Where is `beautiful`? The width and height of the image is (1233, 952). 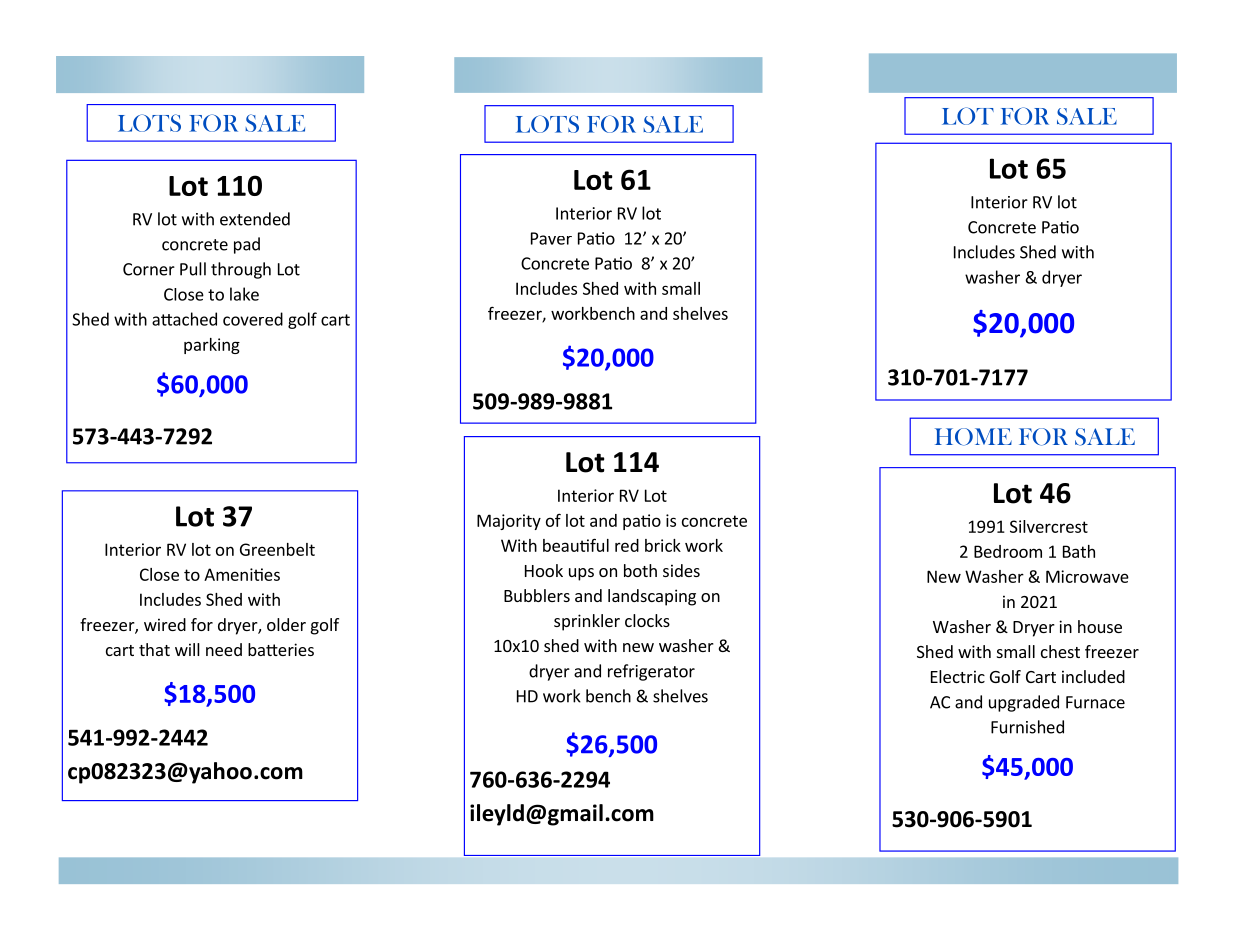 beautiful is located at coordinates (576, 545).
